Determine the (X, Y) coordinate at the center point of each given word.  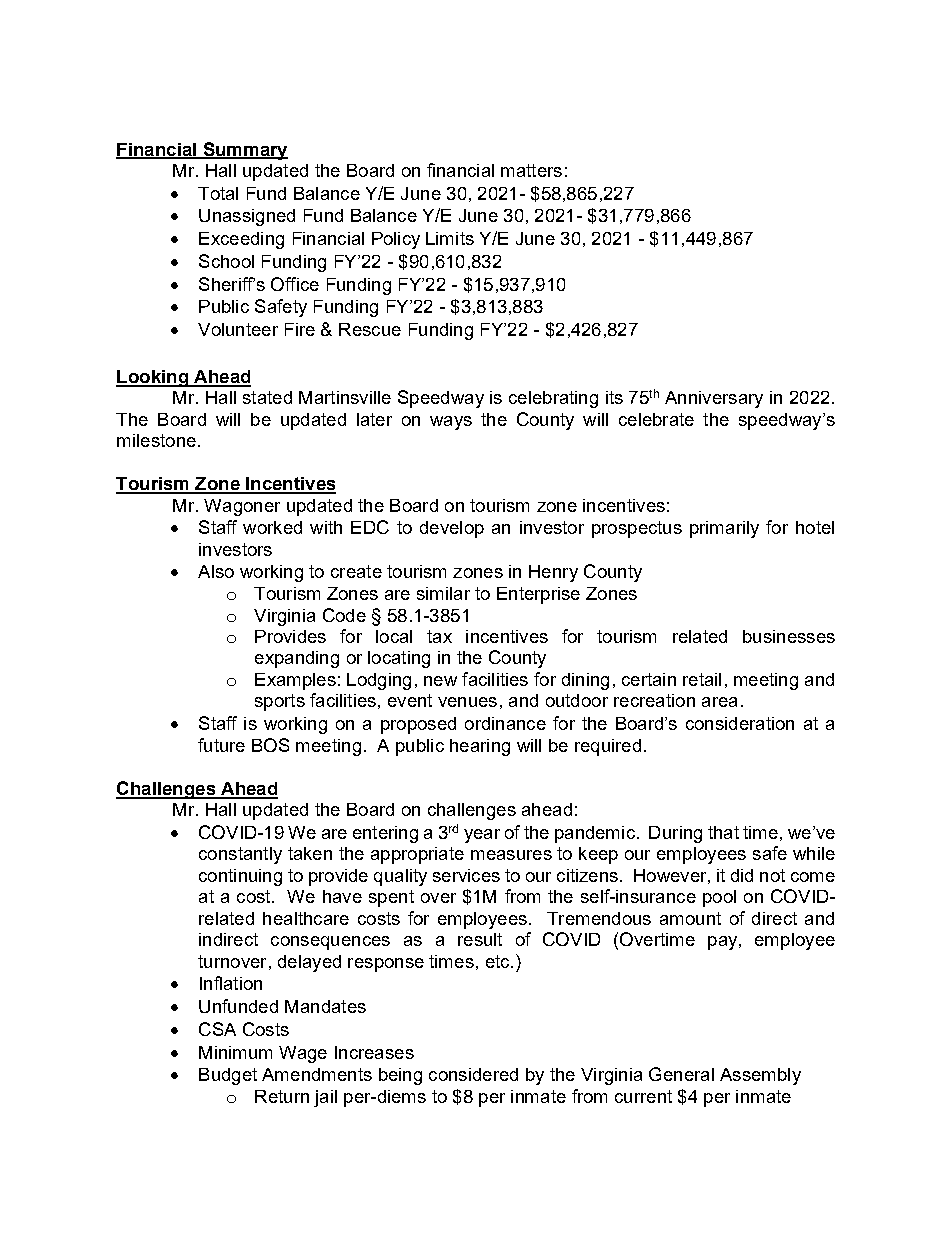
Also (216, 571)
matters (531, 170)
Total (218, 193)
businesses (789, 636)
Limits (450, 238)
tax (439, 636)
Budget (228, 1076)
